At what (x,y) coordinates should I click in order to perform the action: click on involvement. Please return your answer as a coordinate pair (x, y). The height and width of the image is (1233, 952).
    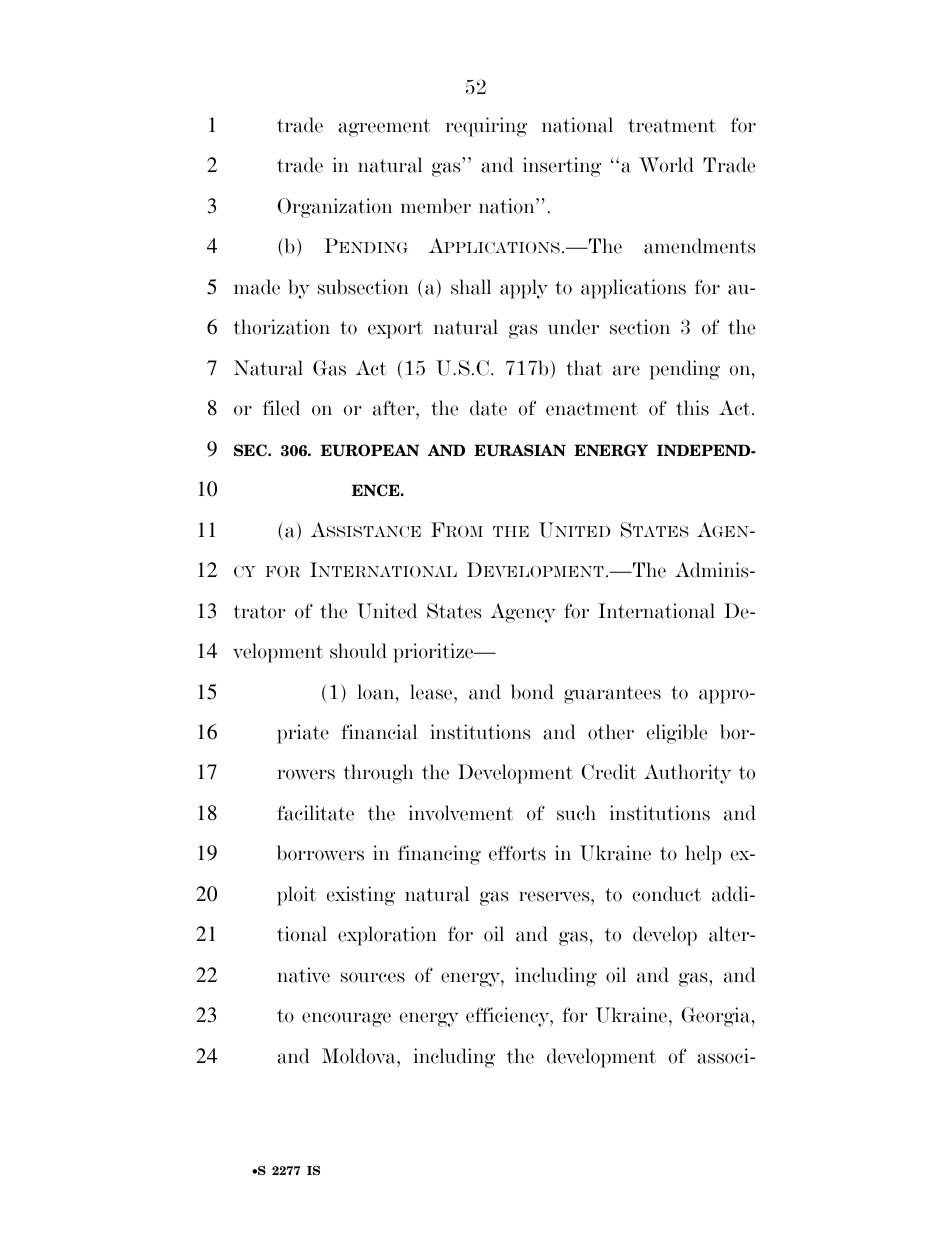
    Looking at the image, I should click on (461, 813).
